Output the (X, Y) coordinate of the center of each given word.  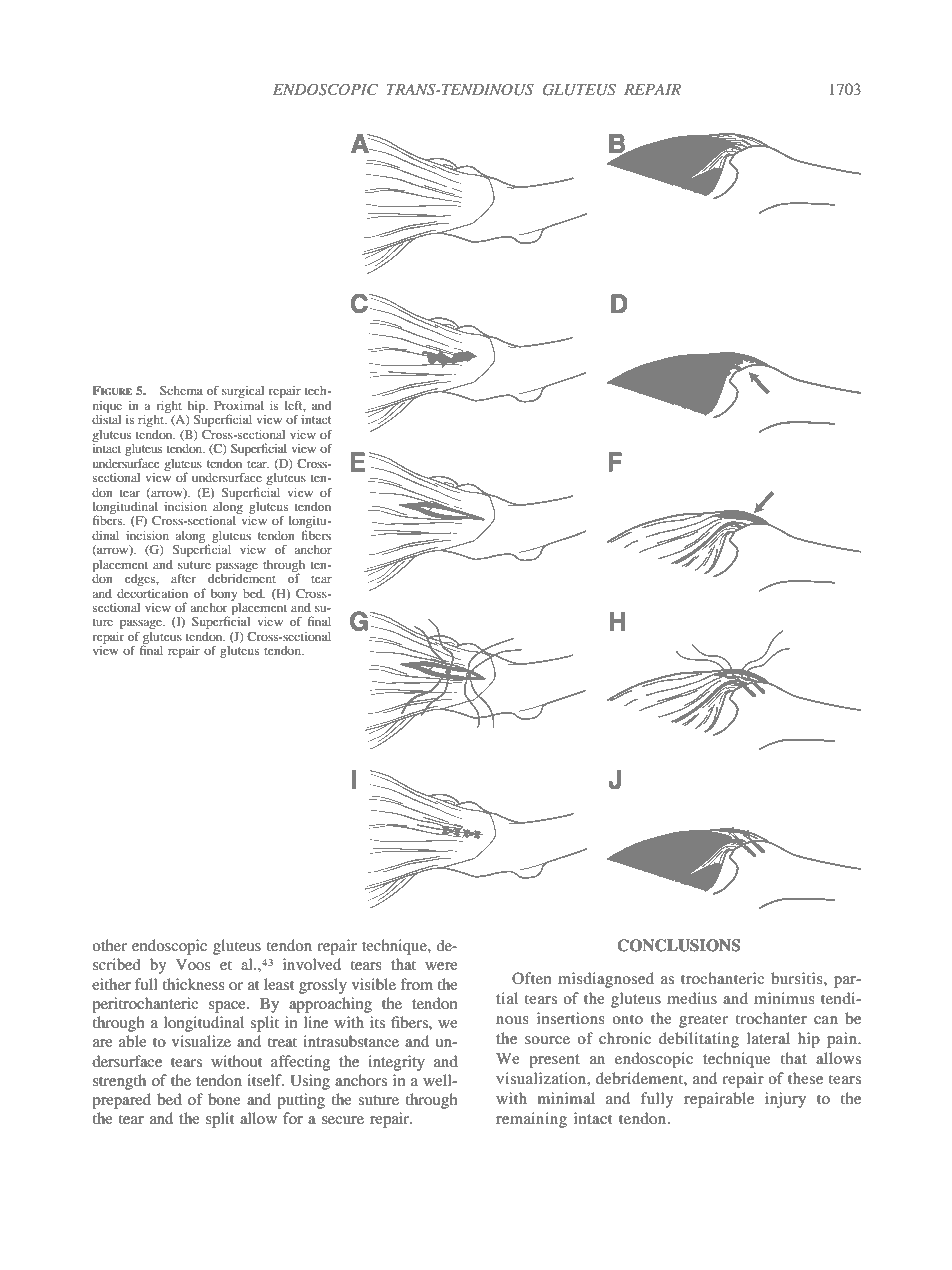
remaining (531, 1120)
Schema (181, 390)
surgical (243, 392)
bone (224, 1099)
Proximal (239, 405)
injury (785, 1100)
